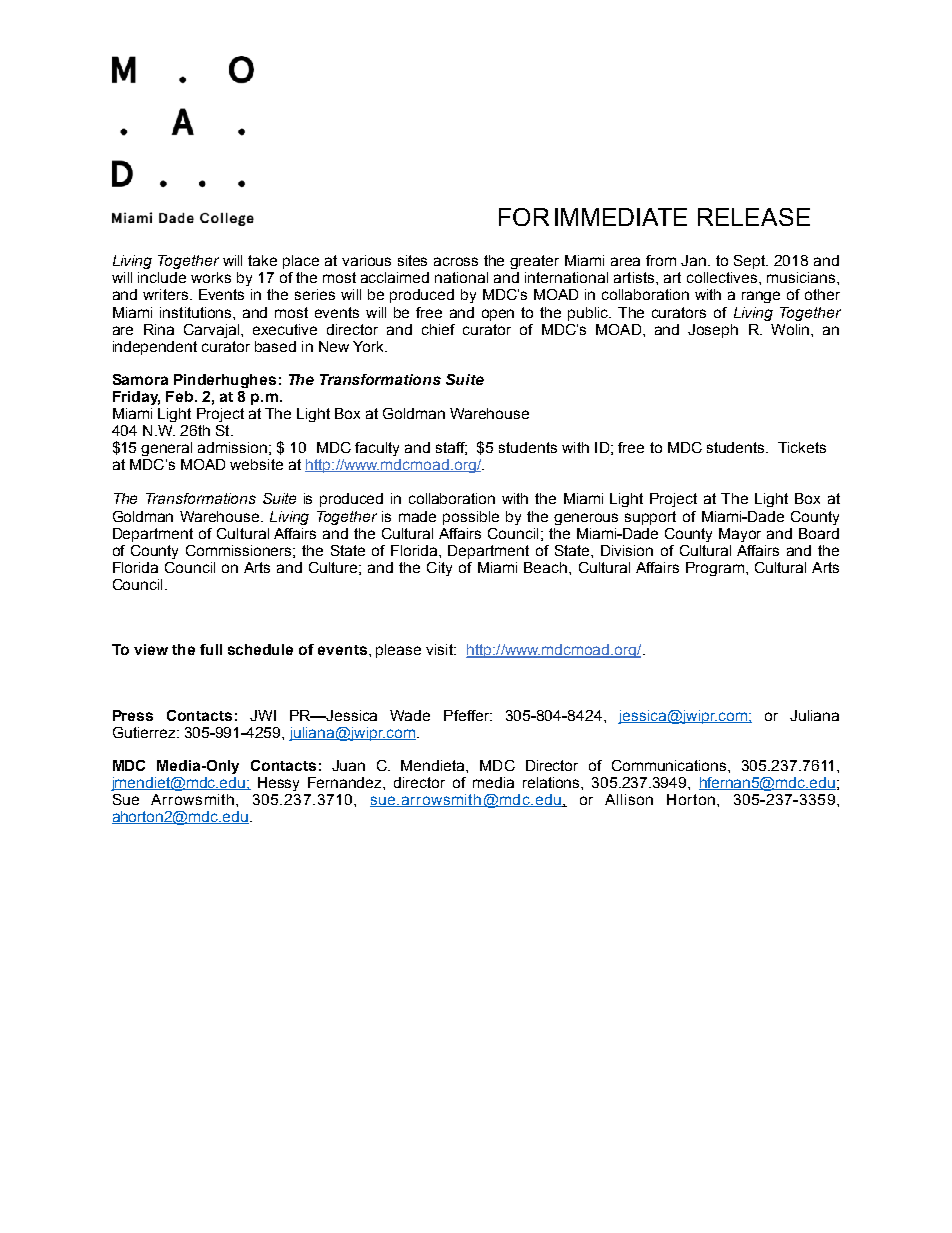  Describe the element at coordinates (754, 217) in the screenshot. I see `RELEASE` at that location.
